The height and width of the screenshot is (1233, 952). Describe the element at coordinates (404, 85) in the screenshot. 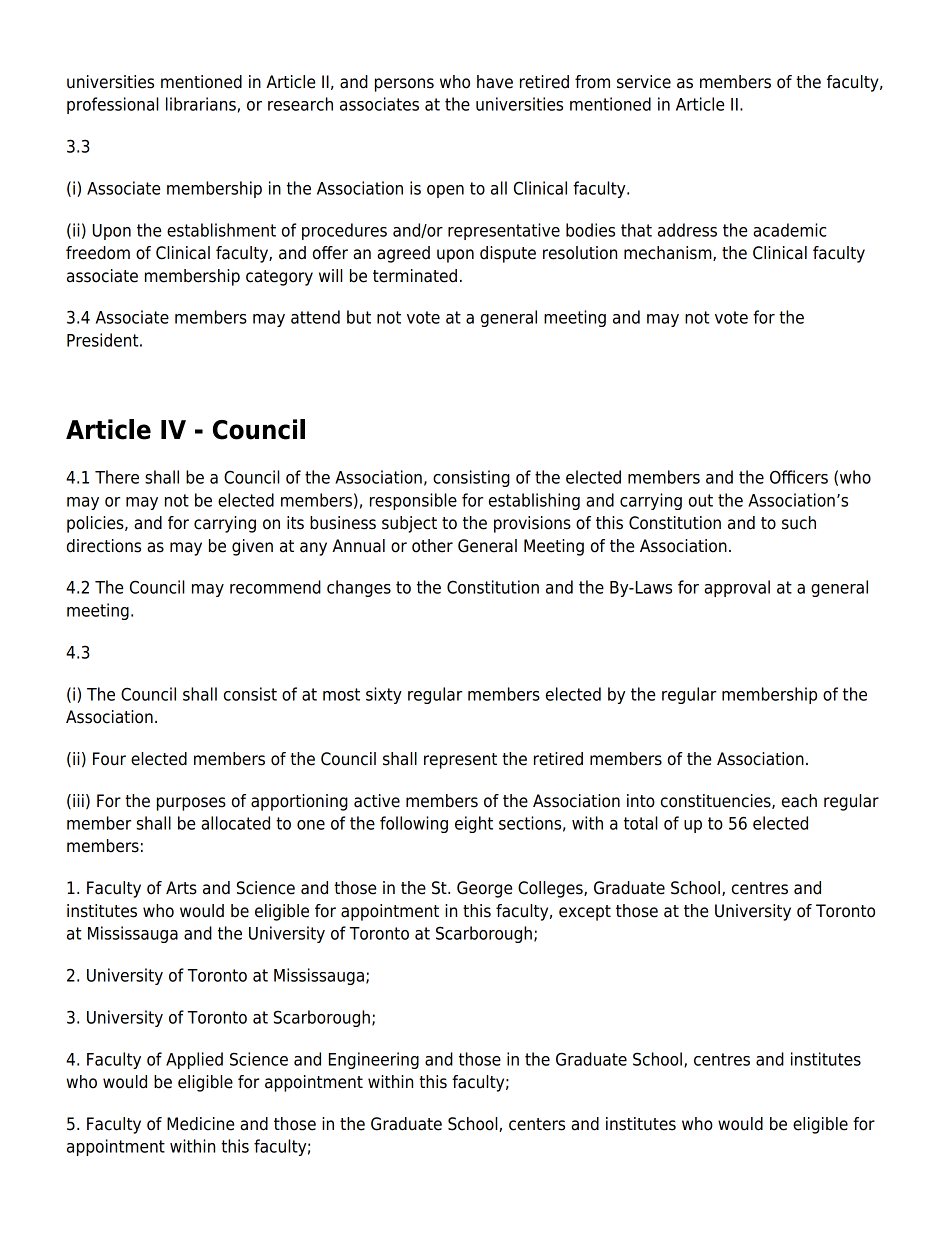

I see `persons` at that location.
